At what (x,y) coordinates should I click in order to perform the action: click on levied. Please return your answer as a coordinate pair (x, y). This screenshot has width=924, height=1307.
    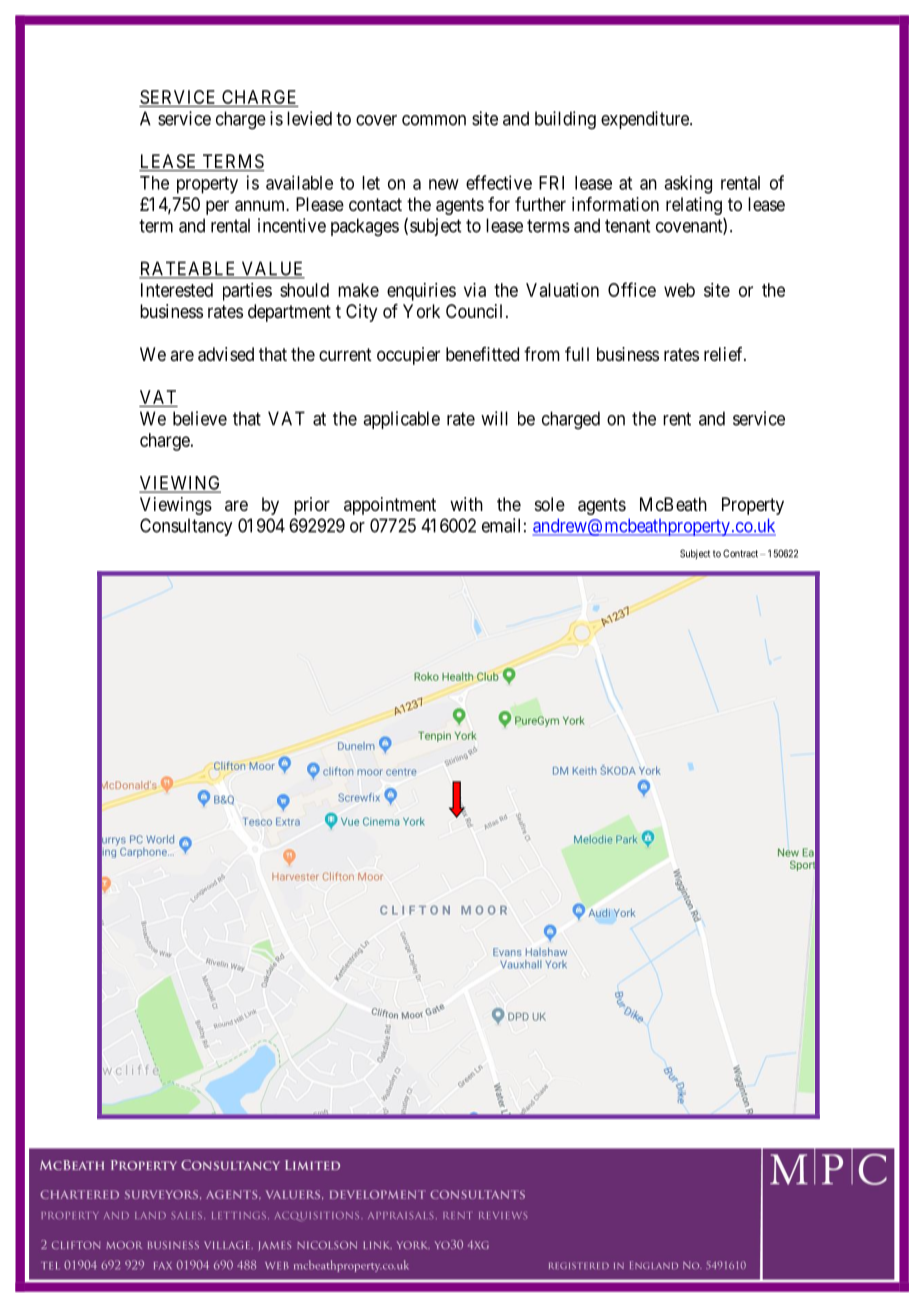
    Looking at the image, I should click on (309, 118).
